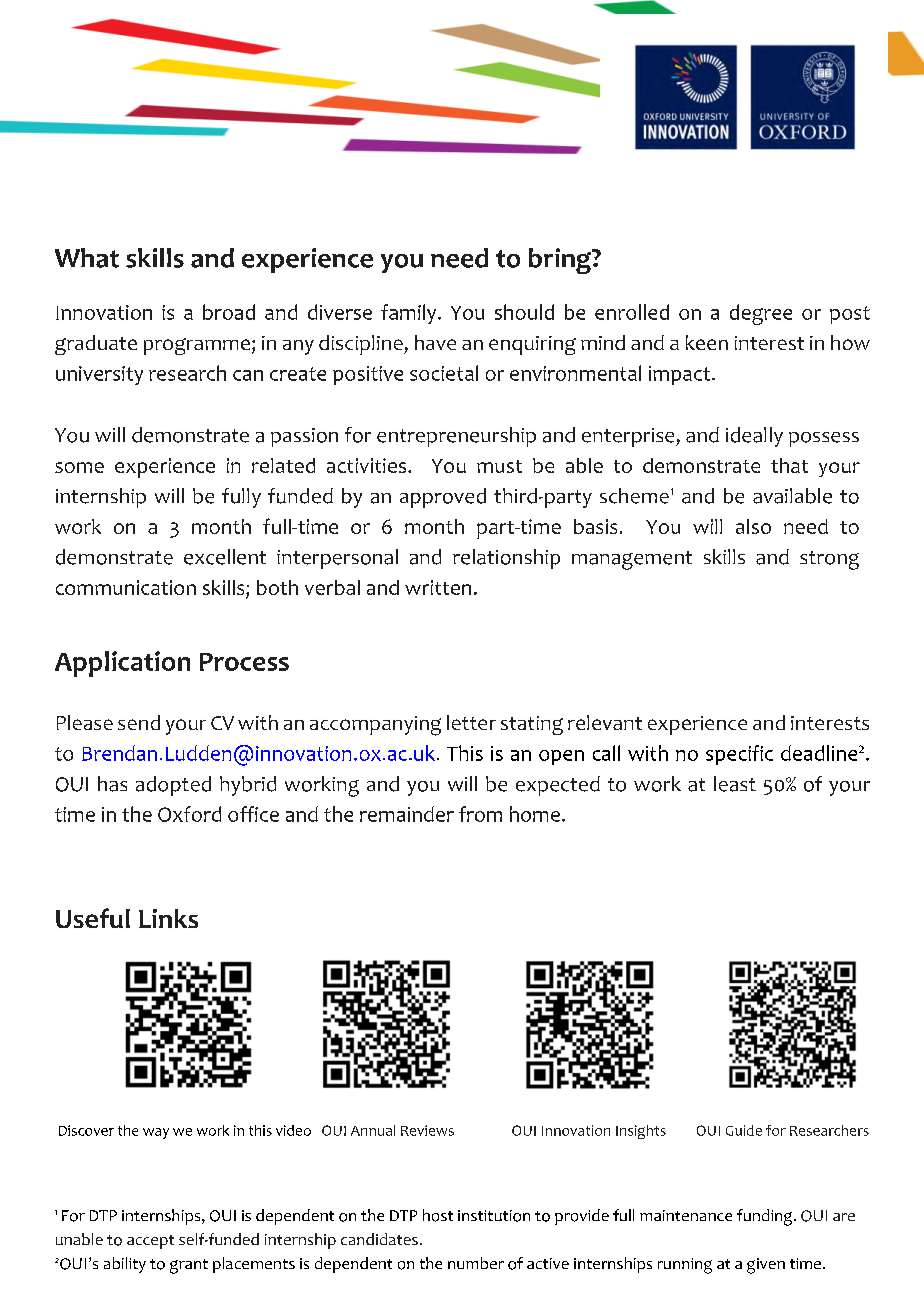 This document has height=1308, width=924. Describe the element at coordinates (173, 786) in the document. I see `adopted` at that location.
